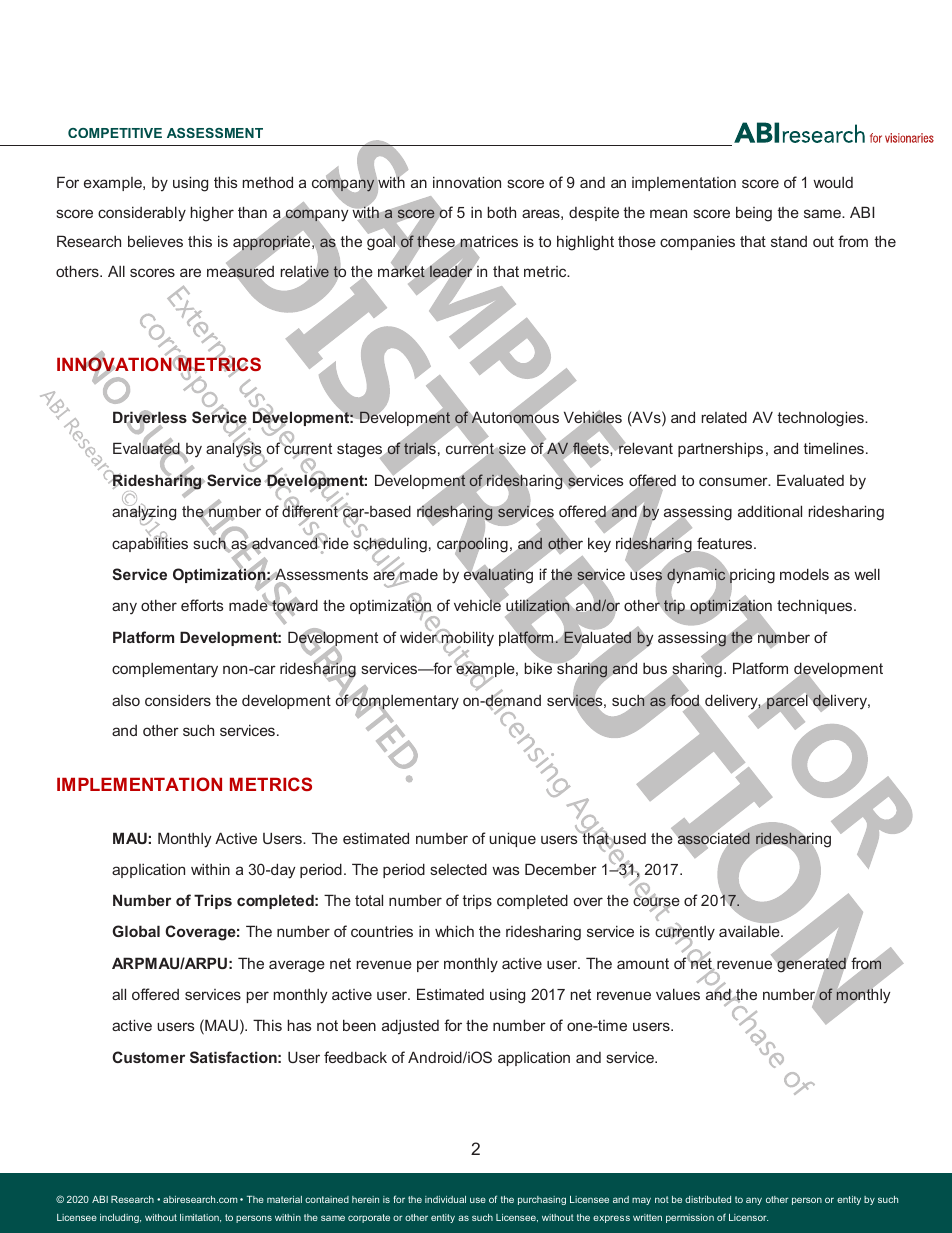 Image resolution: width=952 pixels, height=1233 pixels. I want to click on available, so click(750, 931).
